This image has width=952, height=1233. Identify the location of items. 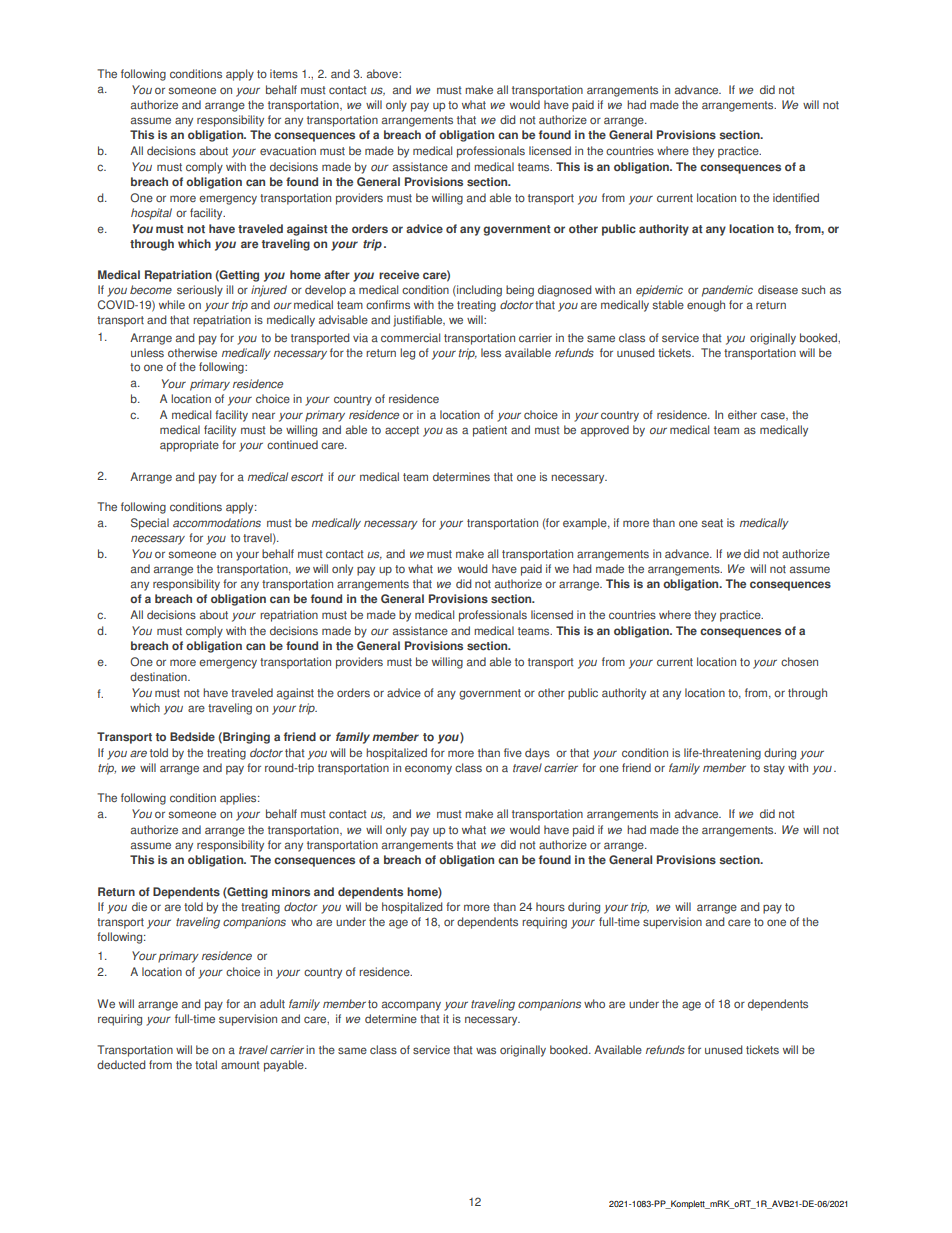
(284, 73).
